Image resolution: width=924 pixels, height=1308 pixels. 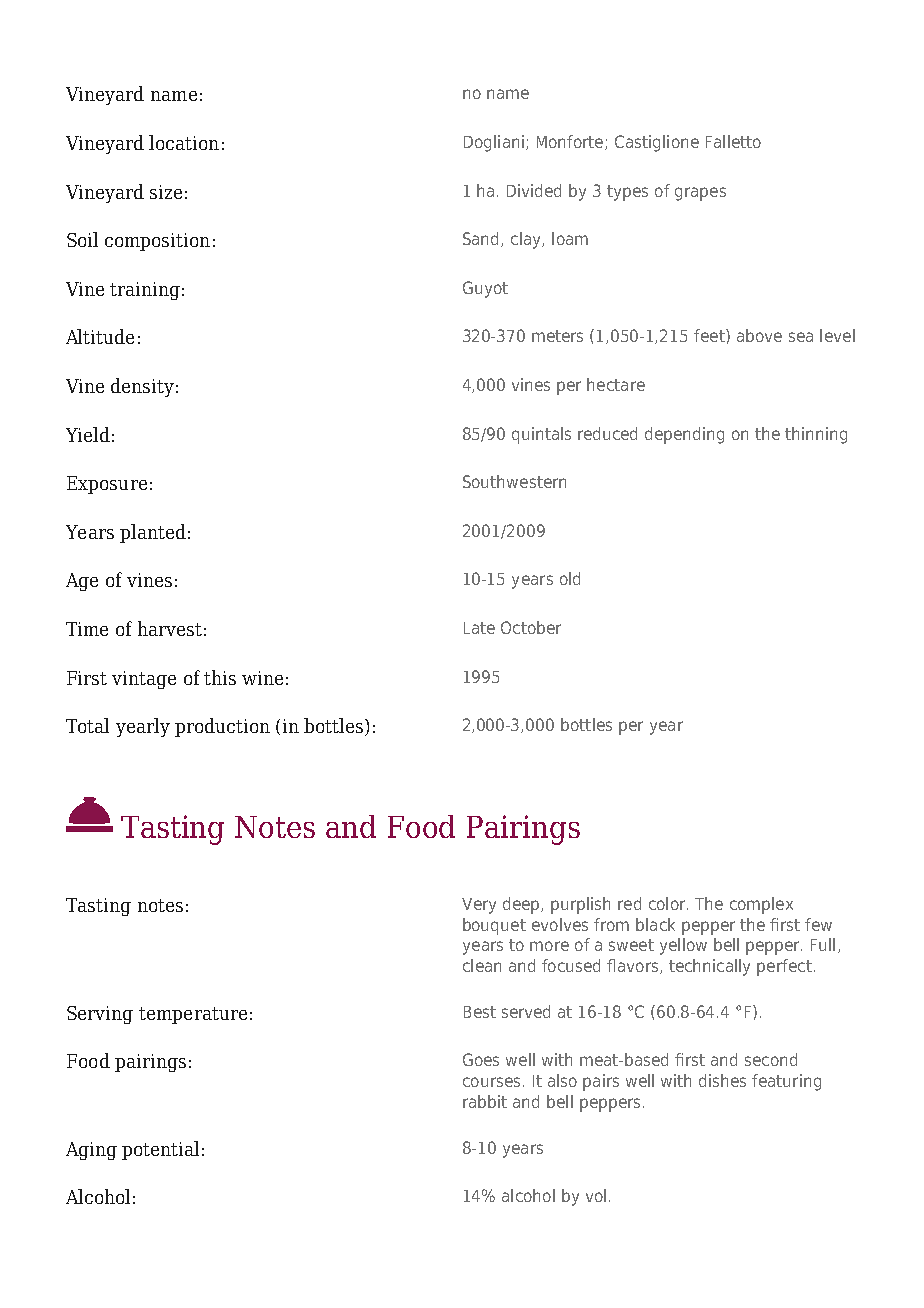 I want to click on vintage, so click(x=144, y=680).
